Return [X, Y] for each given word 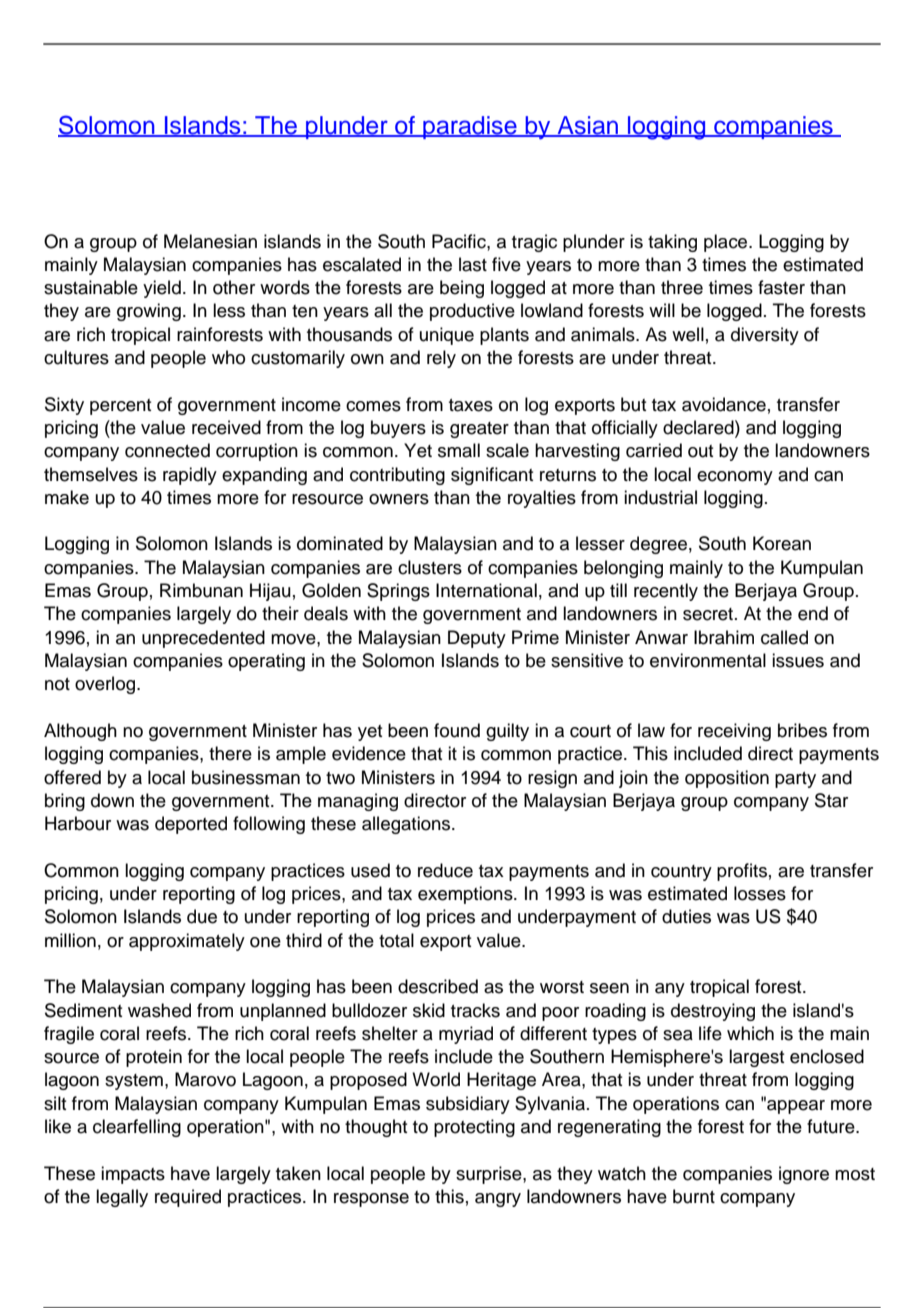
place [727, 243]
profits [742, 872]
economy [735, 478]
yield [162, 289]
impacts [133, 1175]
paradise [470, 127]
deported [191, 825]
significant [492, 476]
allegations [407, 825]
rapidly [190, 476]
